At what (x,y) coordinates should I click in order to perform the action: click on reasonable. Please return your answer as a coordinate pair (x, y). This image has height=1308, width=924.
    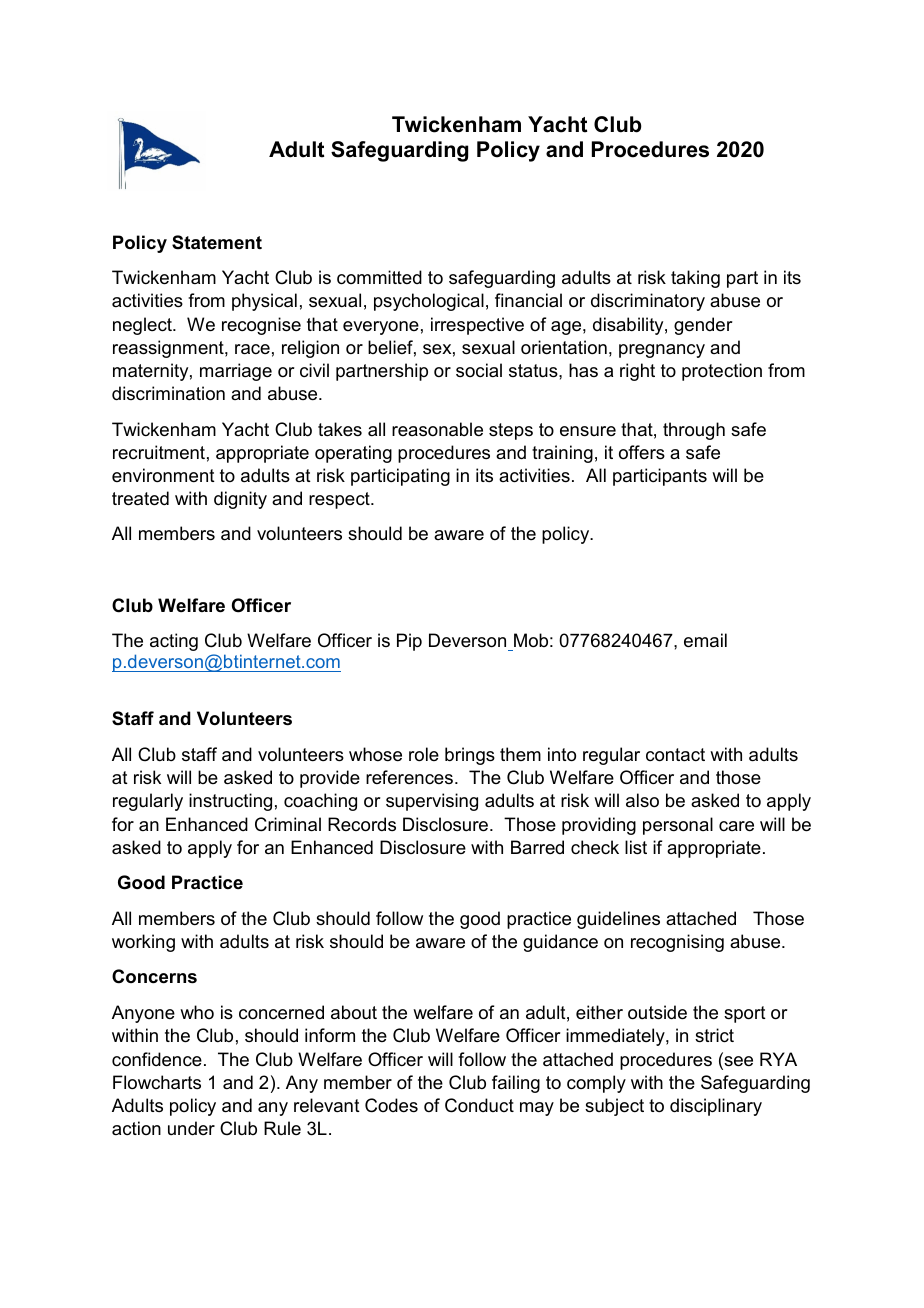
    Looking at the image, I should click on (437, 429).
